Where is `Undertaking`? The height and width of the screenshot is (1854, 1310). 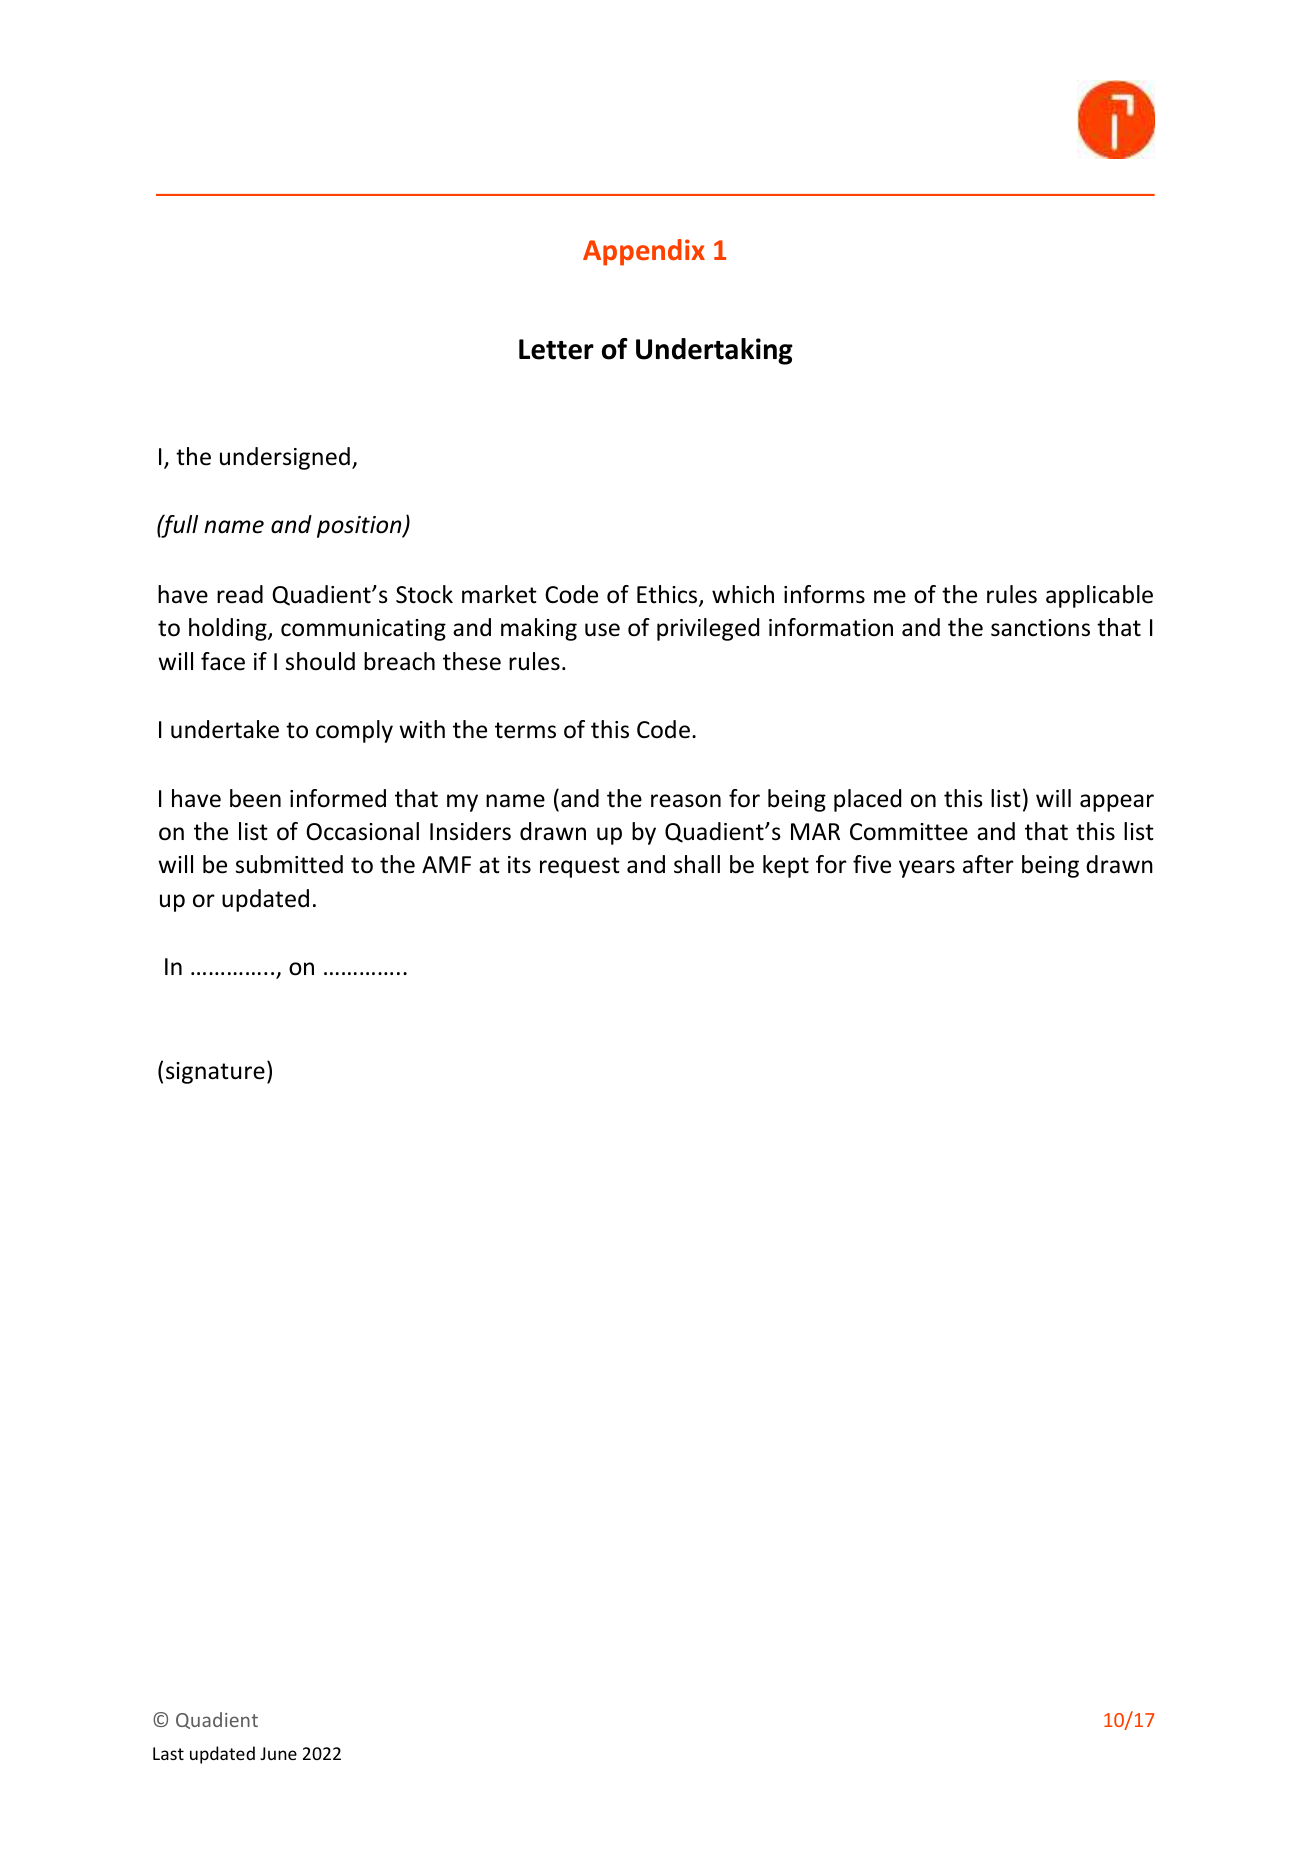
Undertaking is located at coordinates (714, 351).
